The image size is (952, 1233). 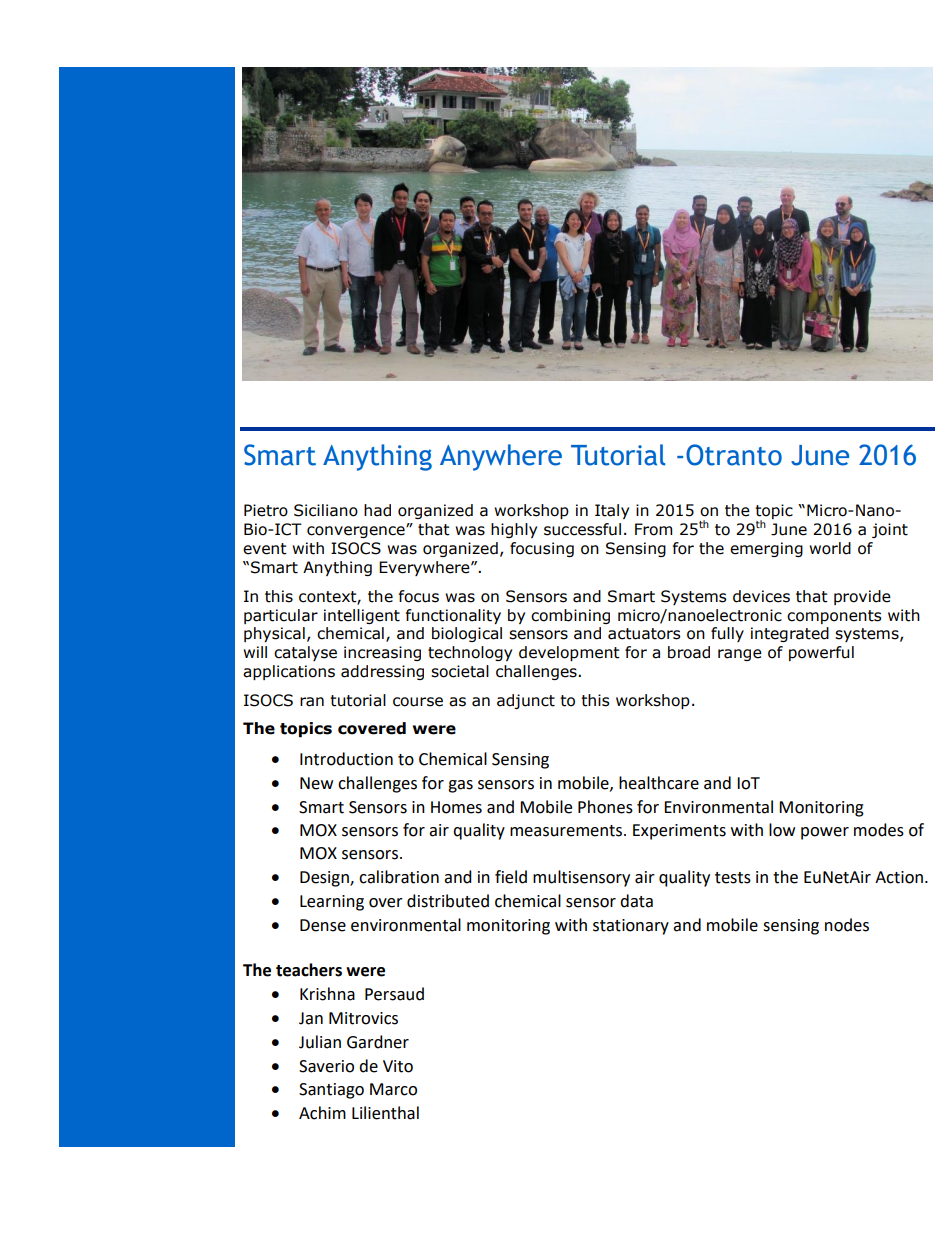 I want to click on measurements, so click(x=567, y=831).
